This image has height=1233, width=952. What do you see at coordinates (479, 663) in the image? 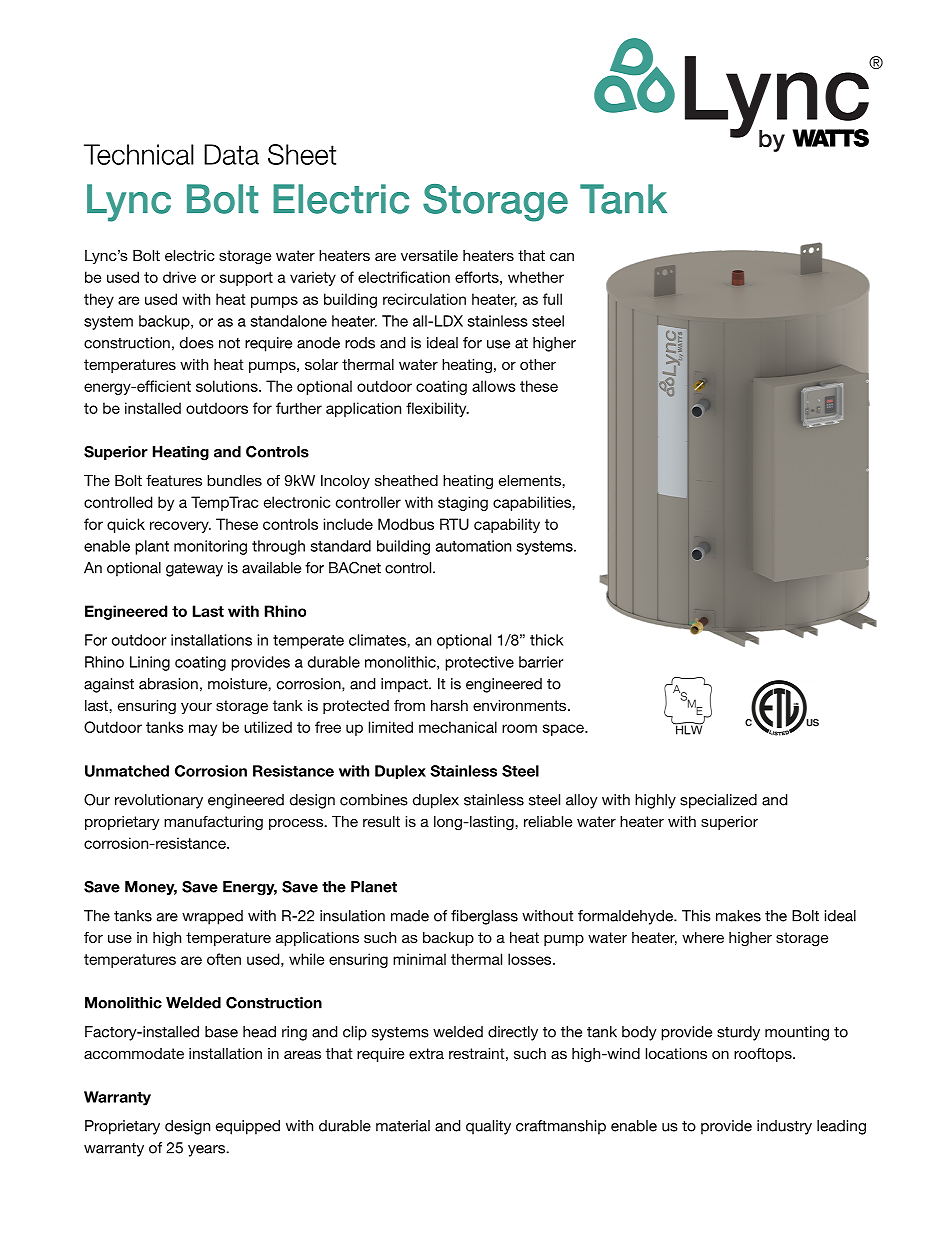
I see `protective` at bounding box center [479, 663].
